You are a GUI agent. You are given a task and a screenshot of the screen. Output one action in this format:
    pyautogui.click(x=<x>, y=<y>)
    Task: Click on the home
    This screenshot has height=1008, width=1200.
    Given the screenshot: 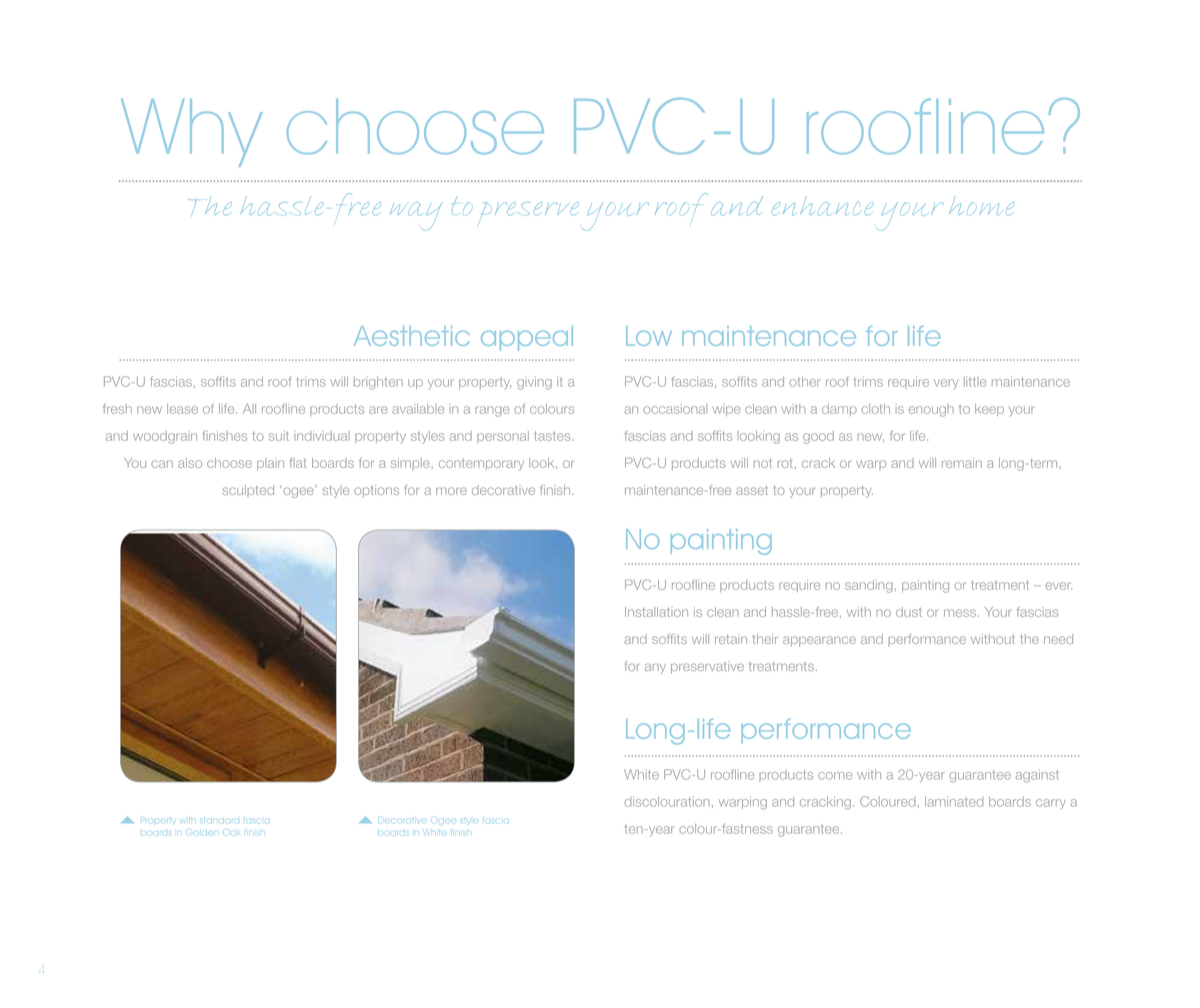 What is the action you would take?
    pyautogui.click(x=981, y=207)
